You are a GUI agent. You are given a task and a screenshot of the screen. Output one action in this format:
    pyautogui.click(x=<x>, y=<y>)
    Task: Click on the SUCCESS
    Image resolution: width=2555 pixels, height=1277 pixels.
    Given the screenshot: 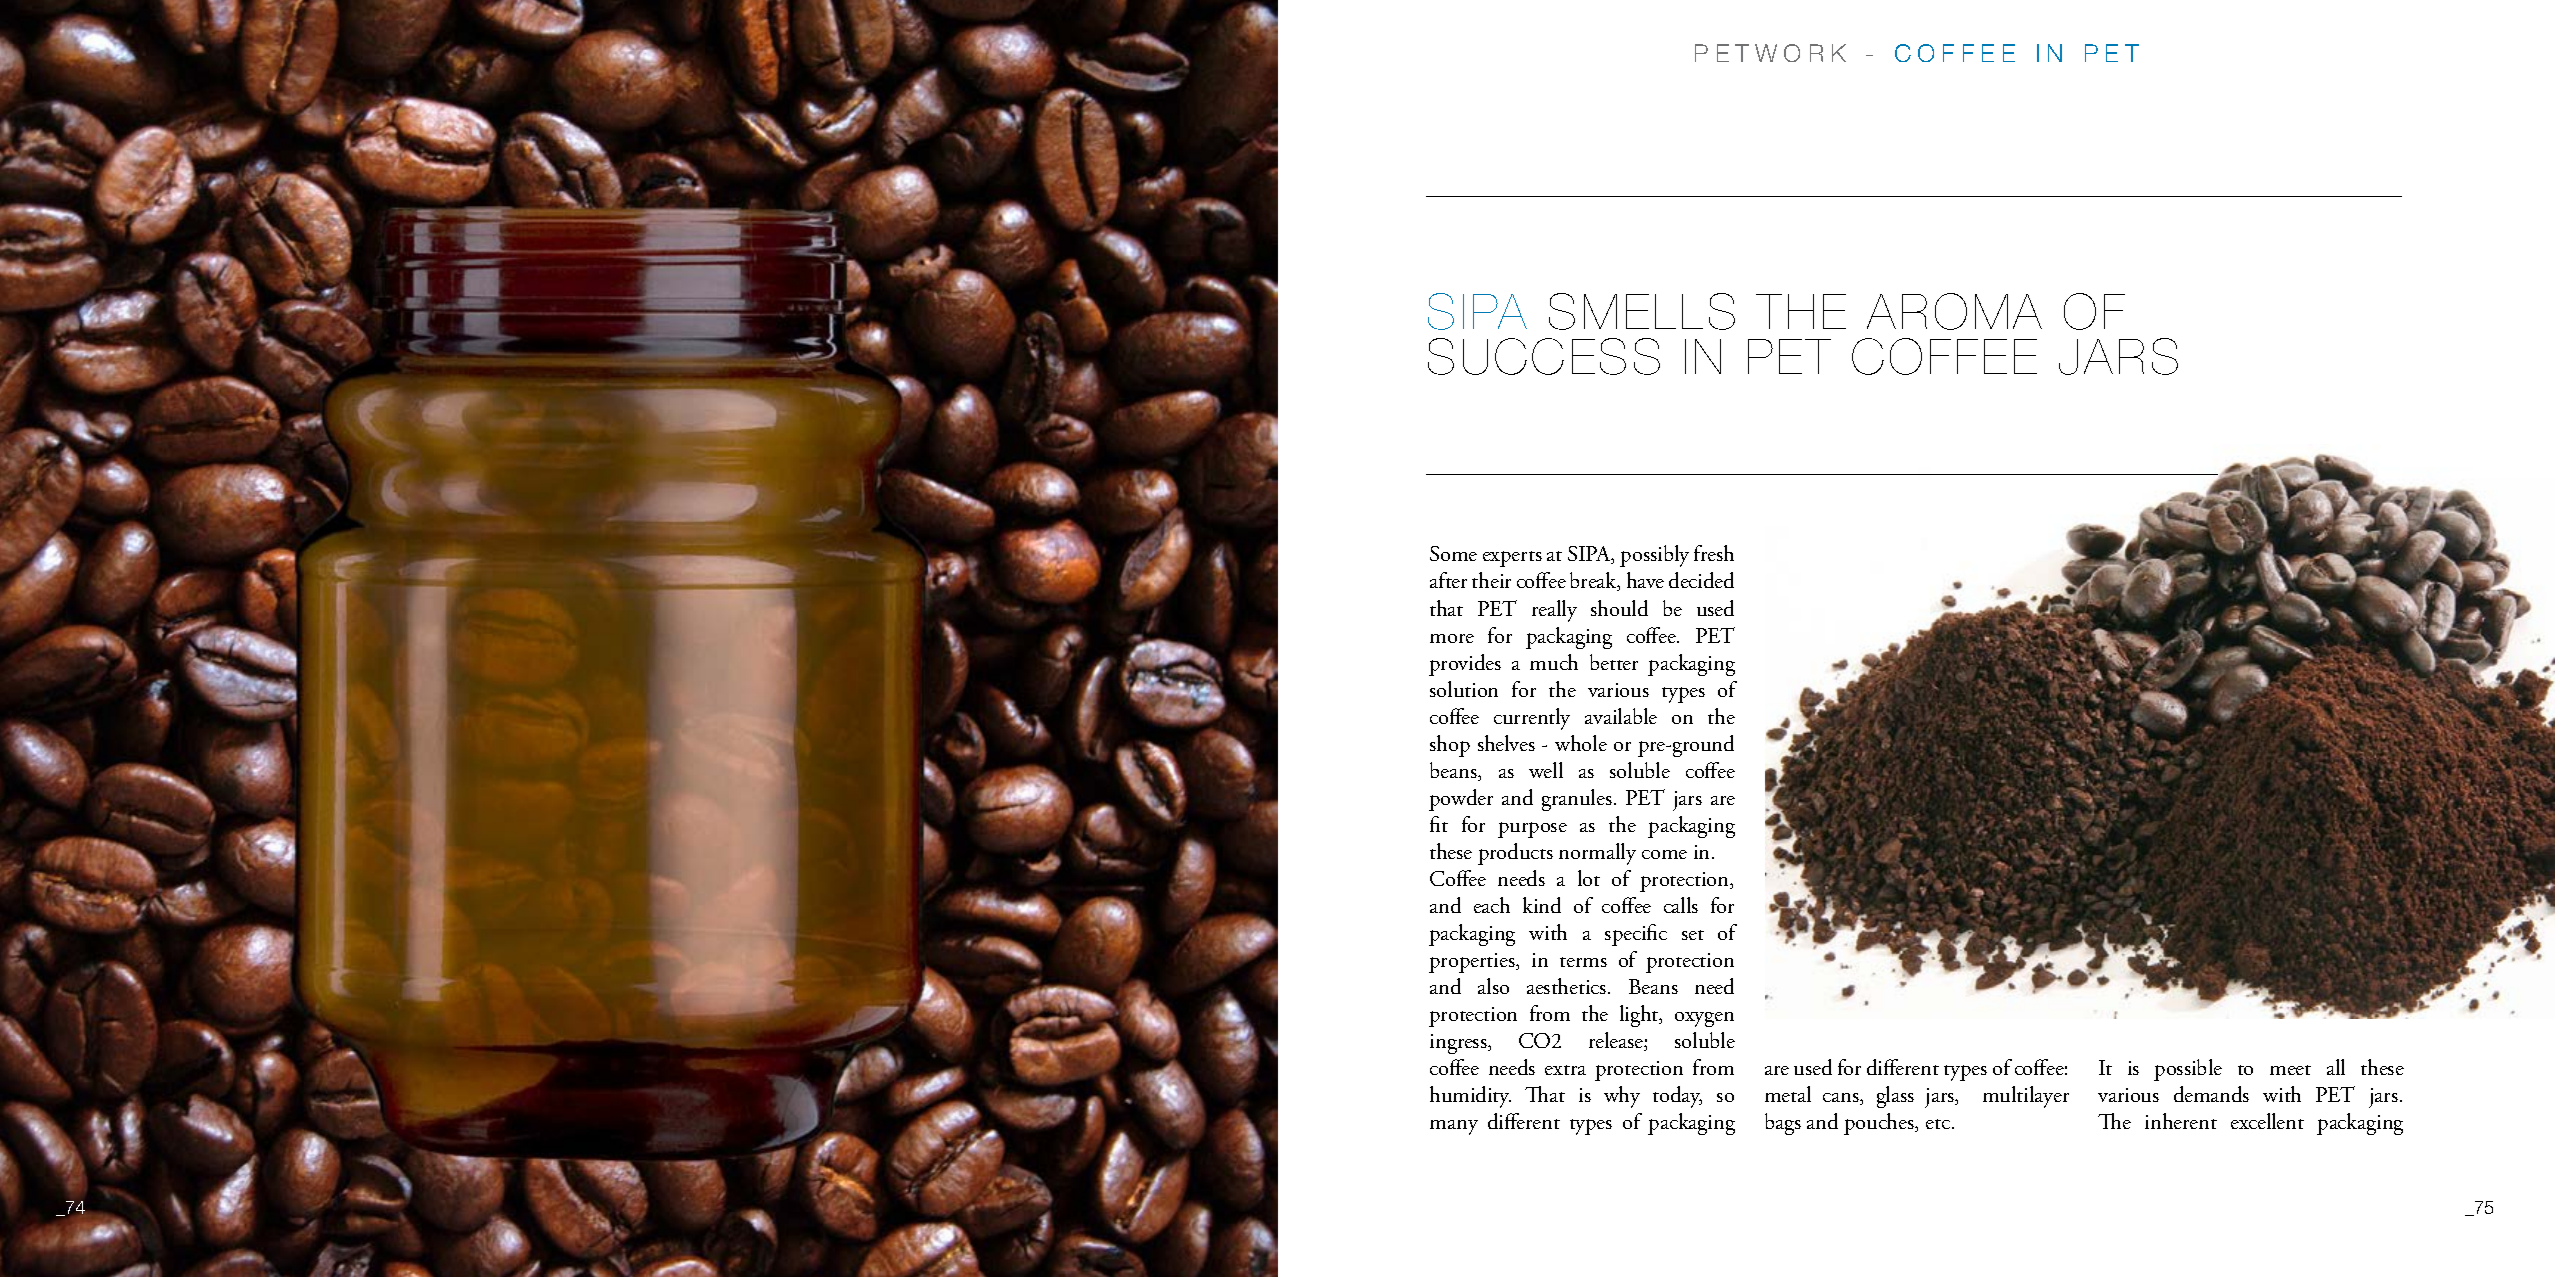 What is the action you would take?
    pyautogui.click(x=1544, y=356)
